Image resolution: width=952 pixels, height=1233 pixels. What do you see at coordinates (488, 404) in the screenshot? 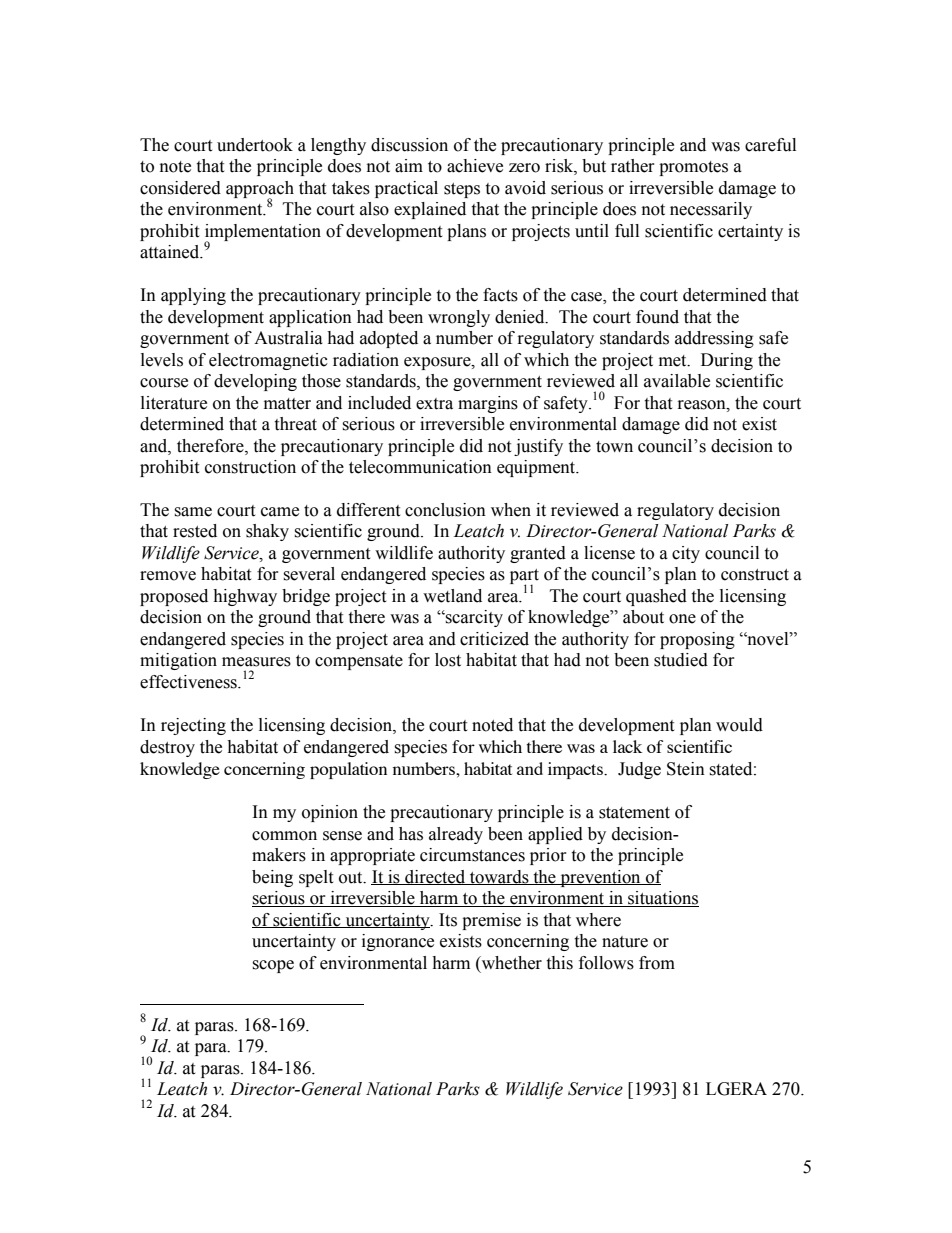
I see `margins` at bounding box center [488, 404].
